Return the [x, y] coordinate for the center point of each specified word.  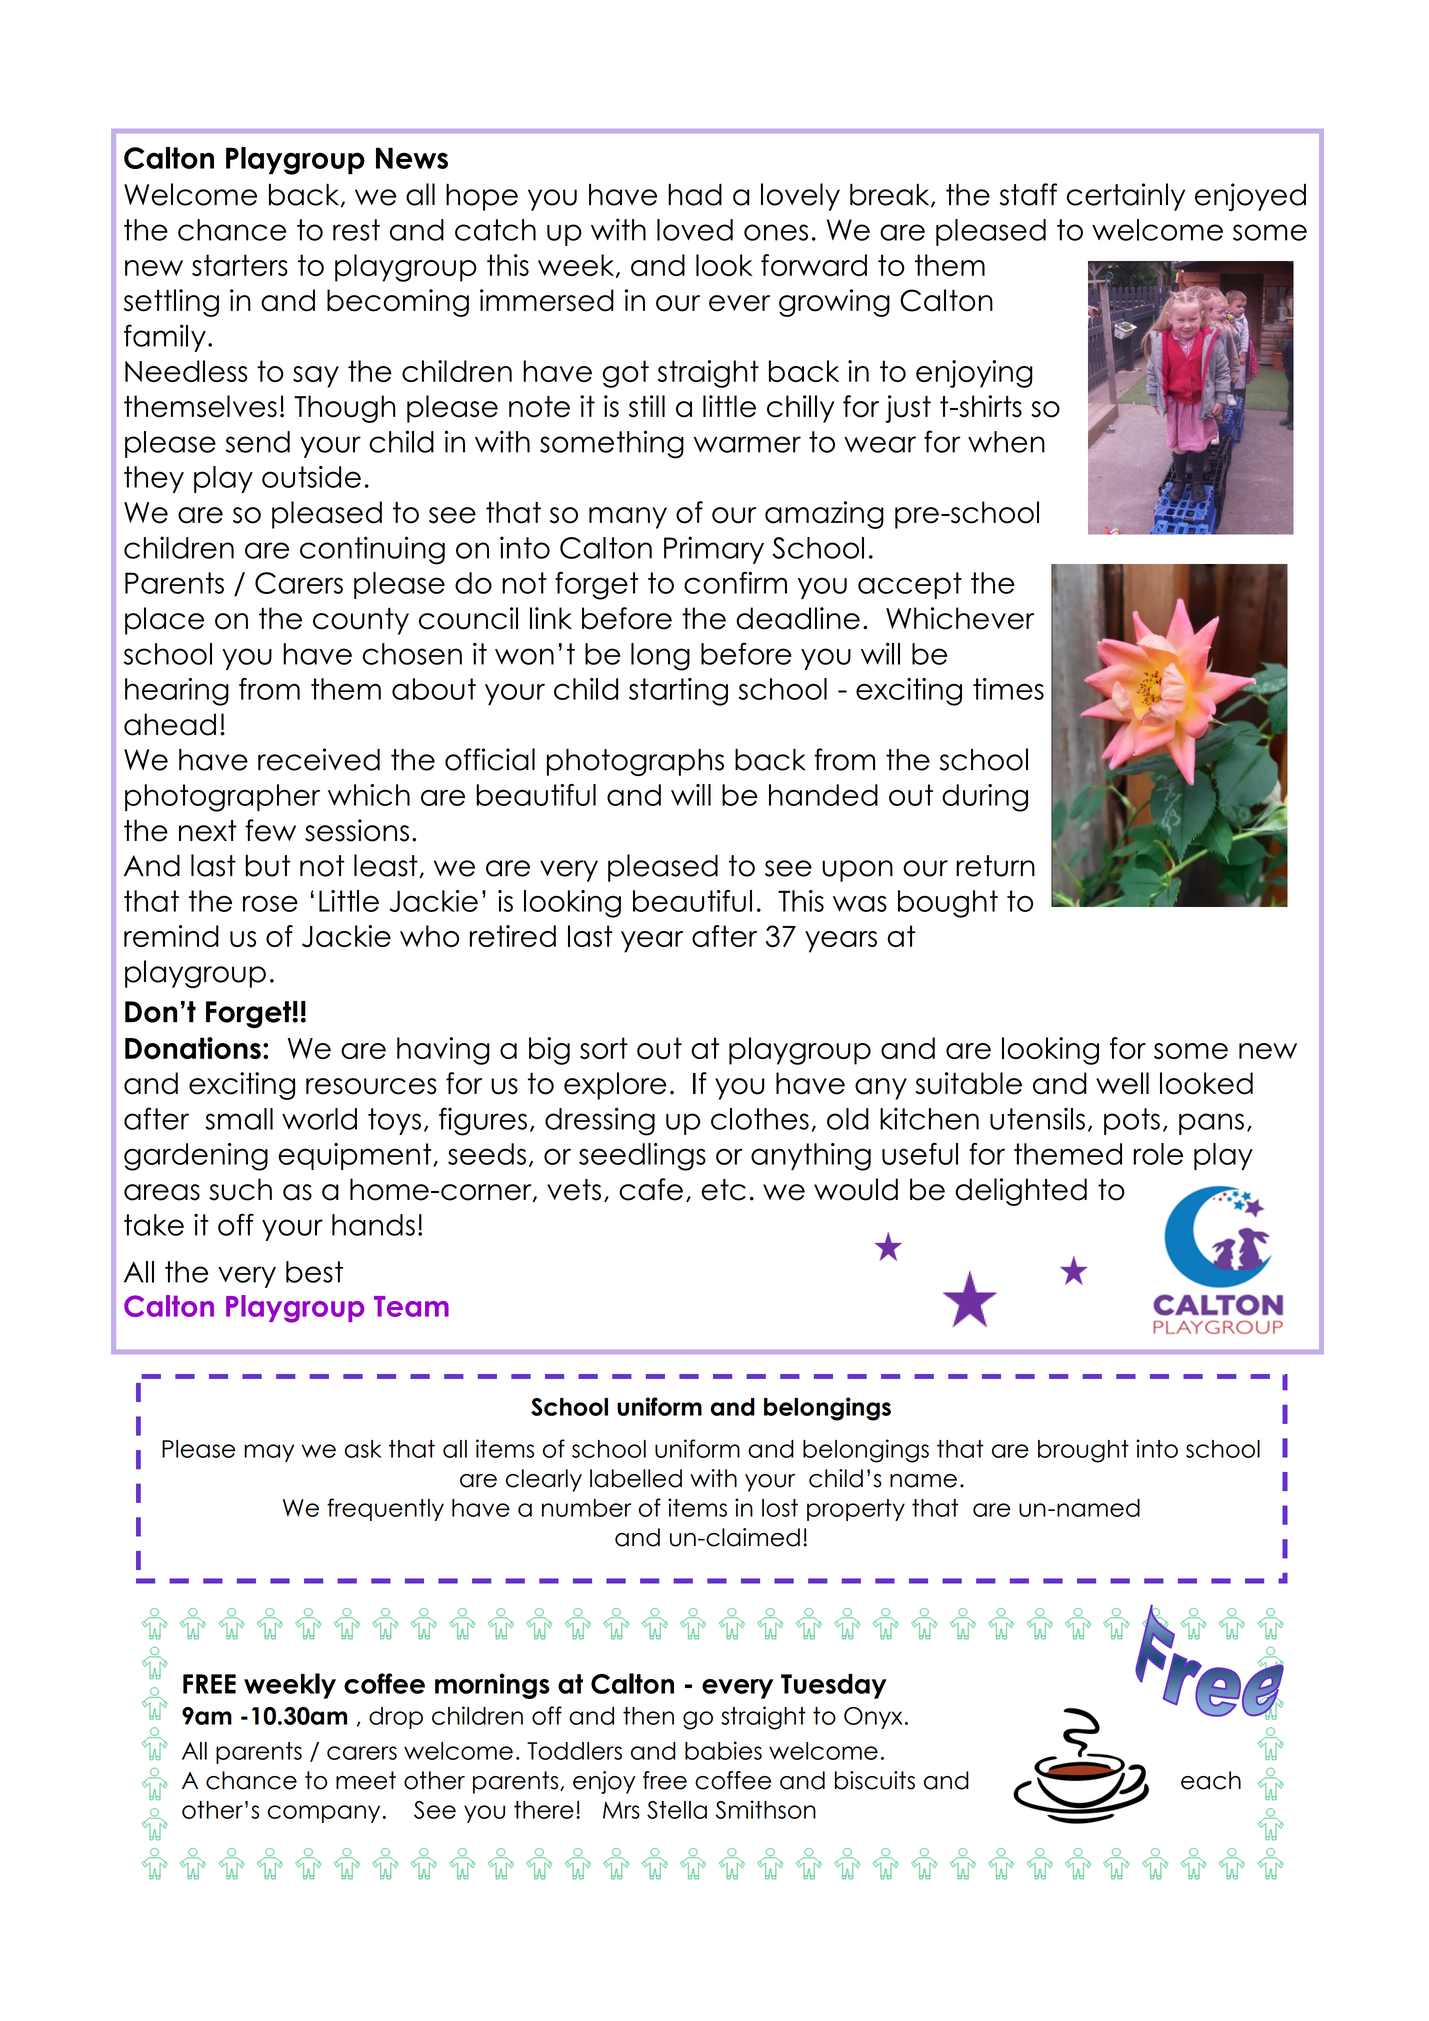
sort [604, 1048]
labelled [636, 1478]
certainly [1126, 197]
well [1122, 1083]
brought [1083, 1451]
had [695, 194]
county [361, 621]
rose [270, 903]
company [324, 1814]
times [1008, 689]
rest [356, 230]
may [269, 1453]
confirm [735, 583]
